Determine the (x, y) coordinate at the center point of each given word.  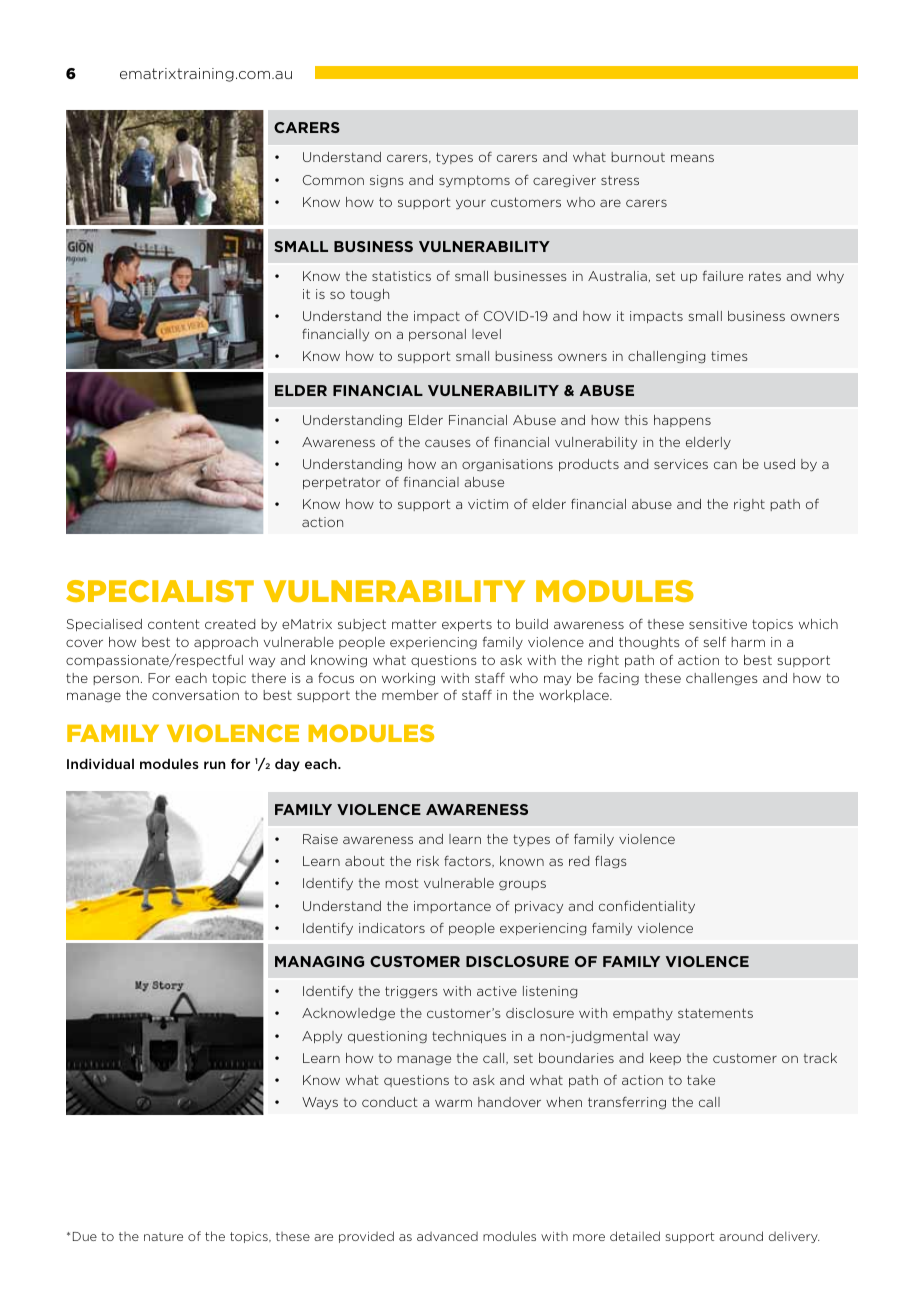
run (214, 765)
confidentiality (647, 907)
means (692, 158)
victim (488, 504)
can (725, 465)
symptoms (474, 181)
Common (333, 180)
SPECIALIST (160, 591)
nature (163, 1236)
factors (468, 861)
